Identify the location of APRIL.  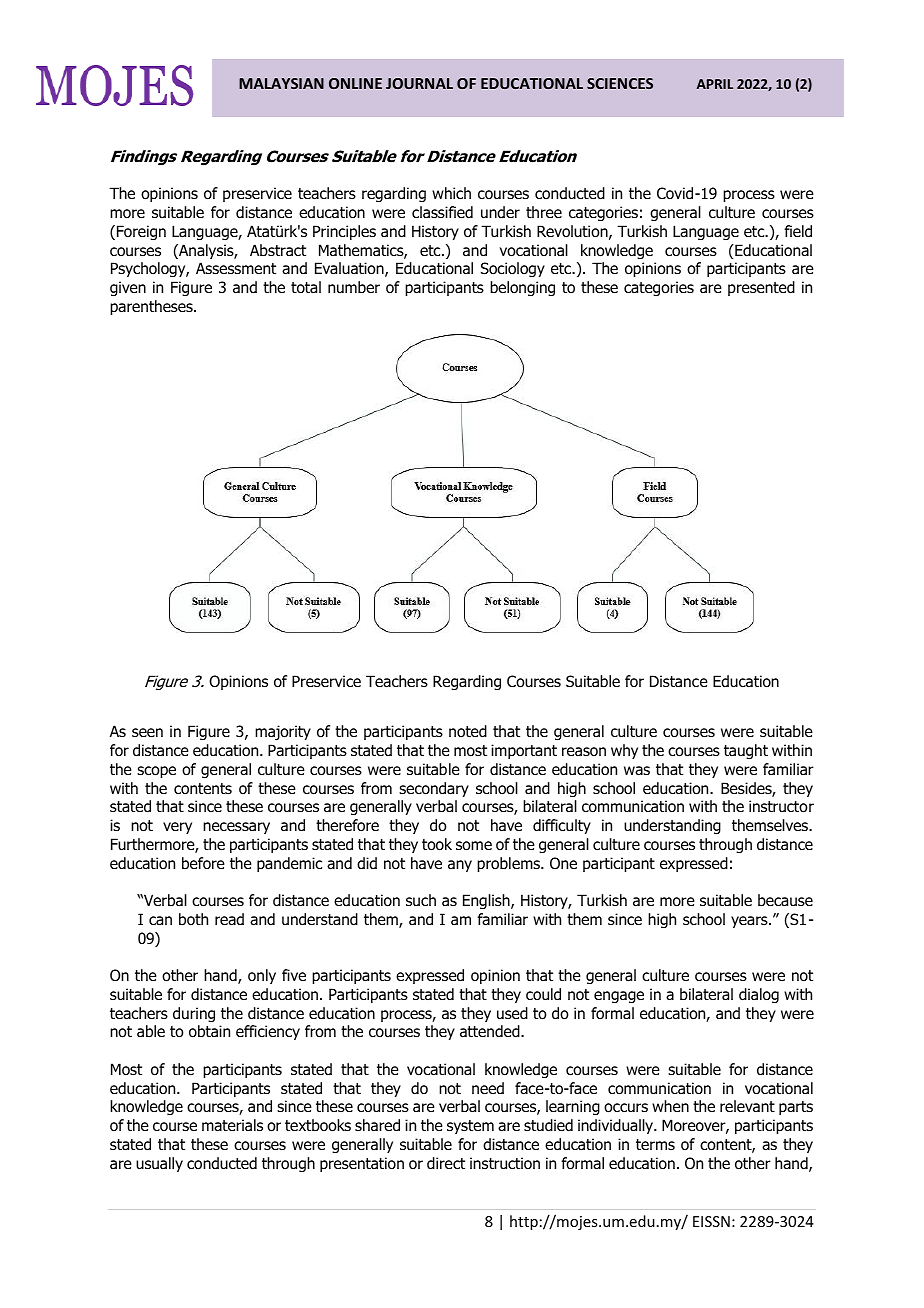
(715, 84).
